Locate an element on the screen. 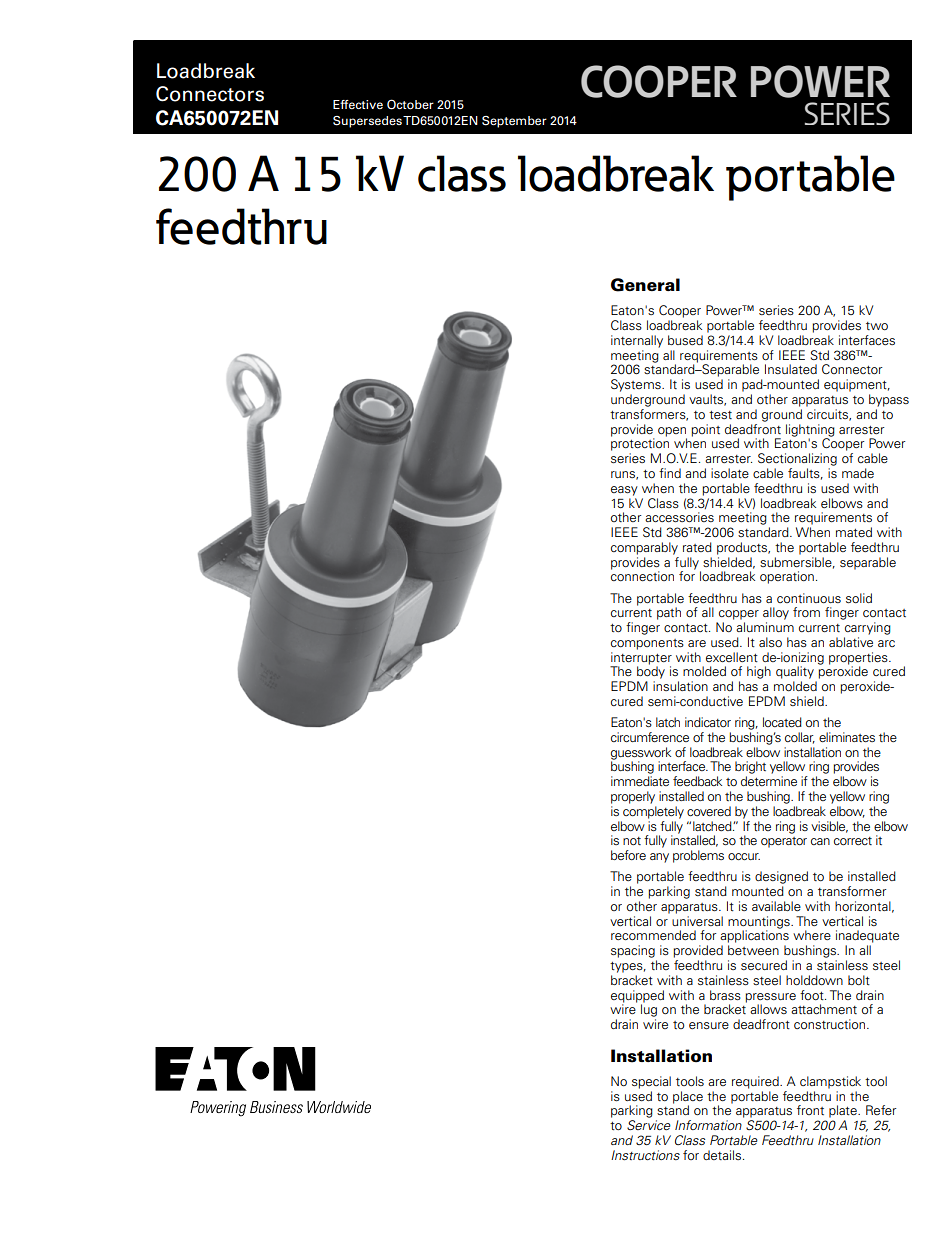 Image resolution: width=952 pixels, height=1233 pixels. from is located at coordinates (806, 612).
